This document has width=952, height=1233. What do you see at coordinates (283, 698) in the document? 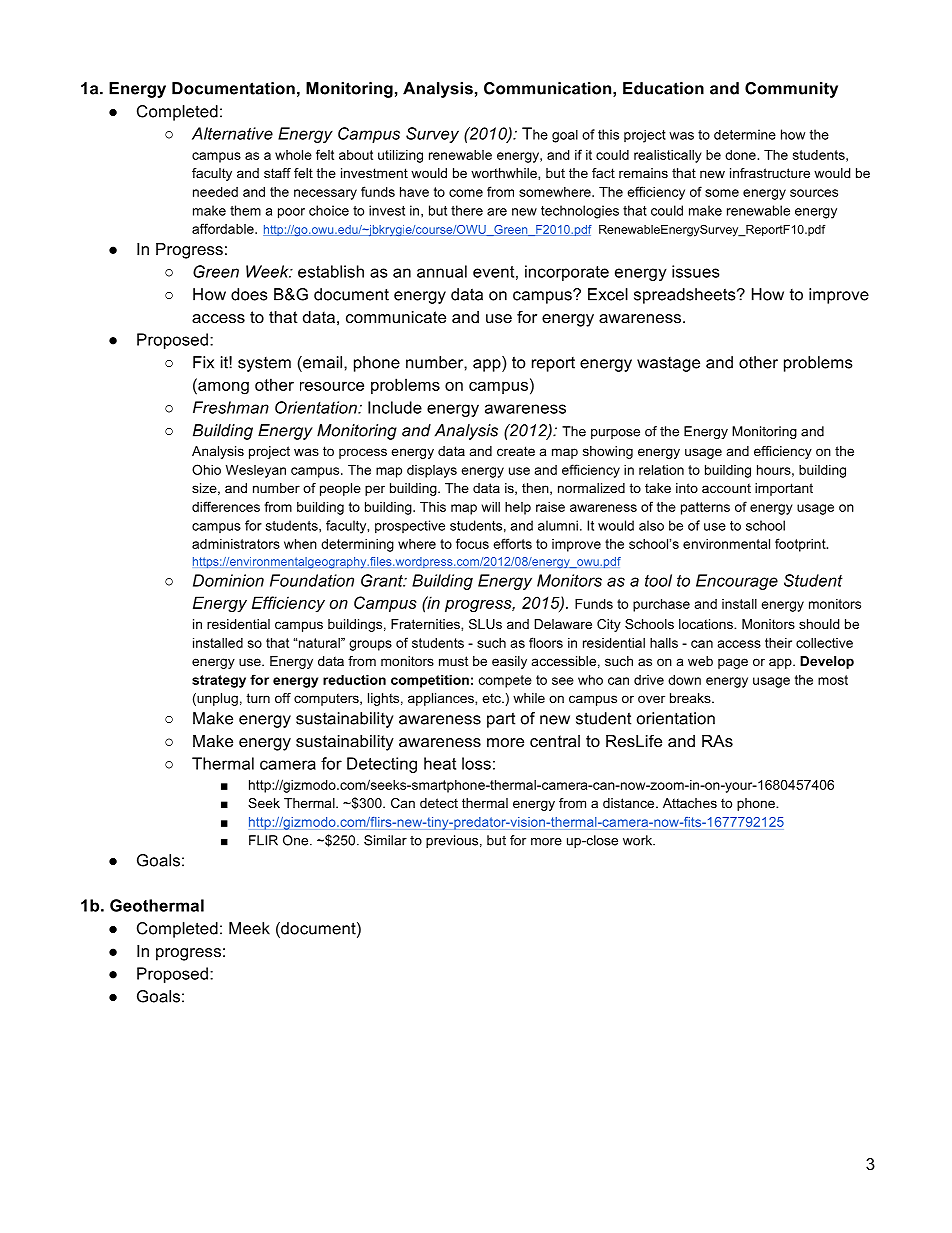
I see `off` at bounding box center [283, 698].
